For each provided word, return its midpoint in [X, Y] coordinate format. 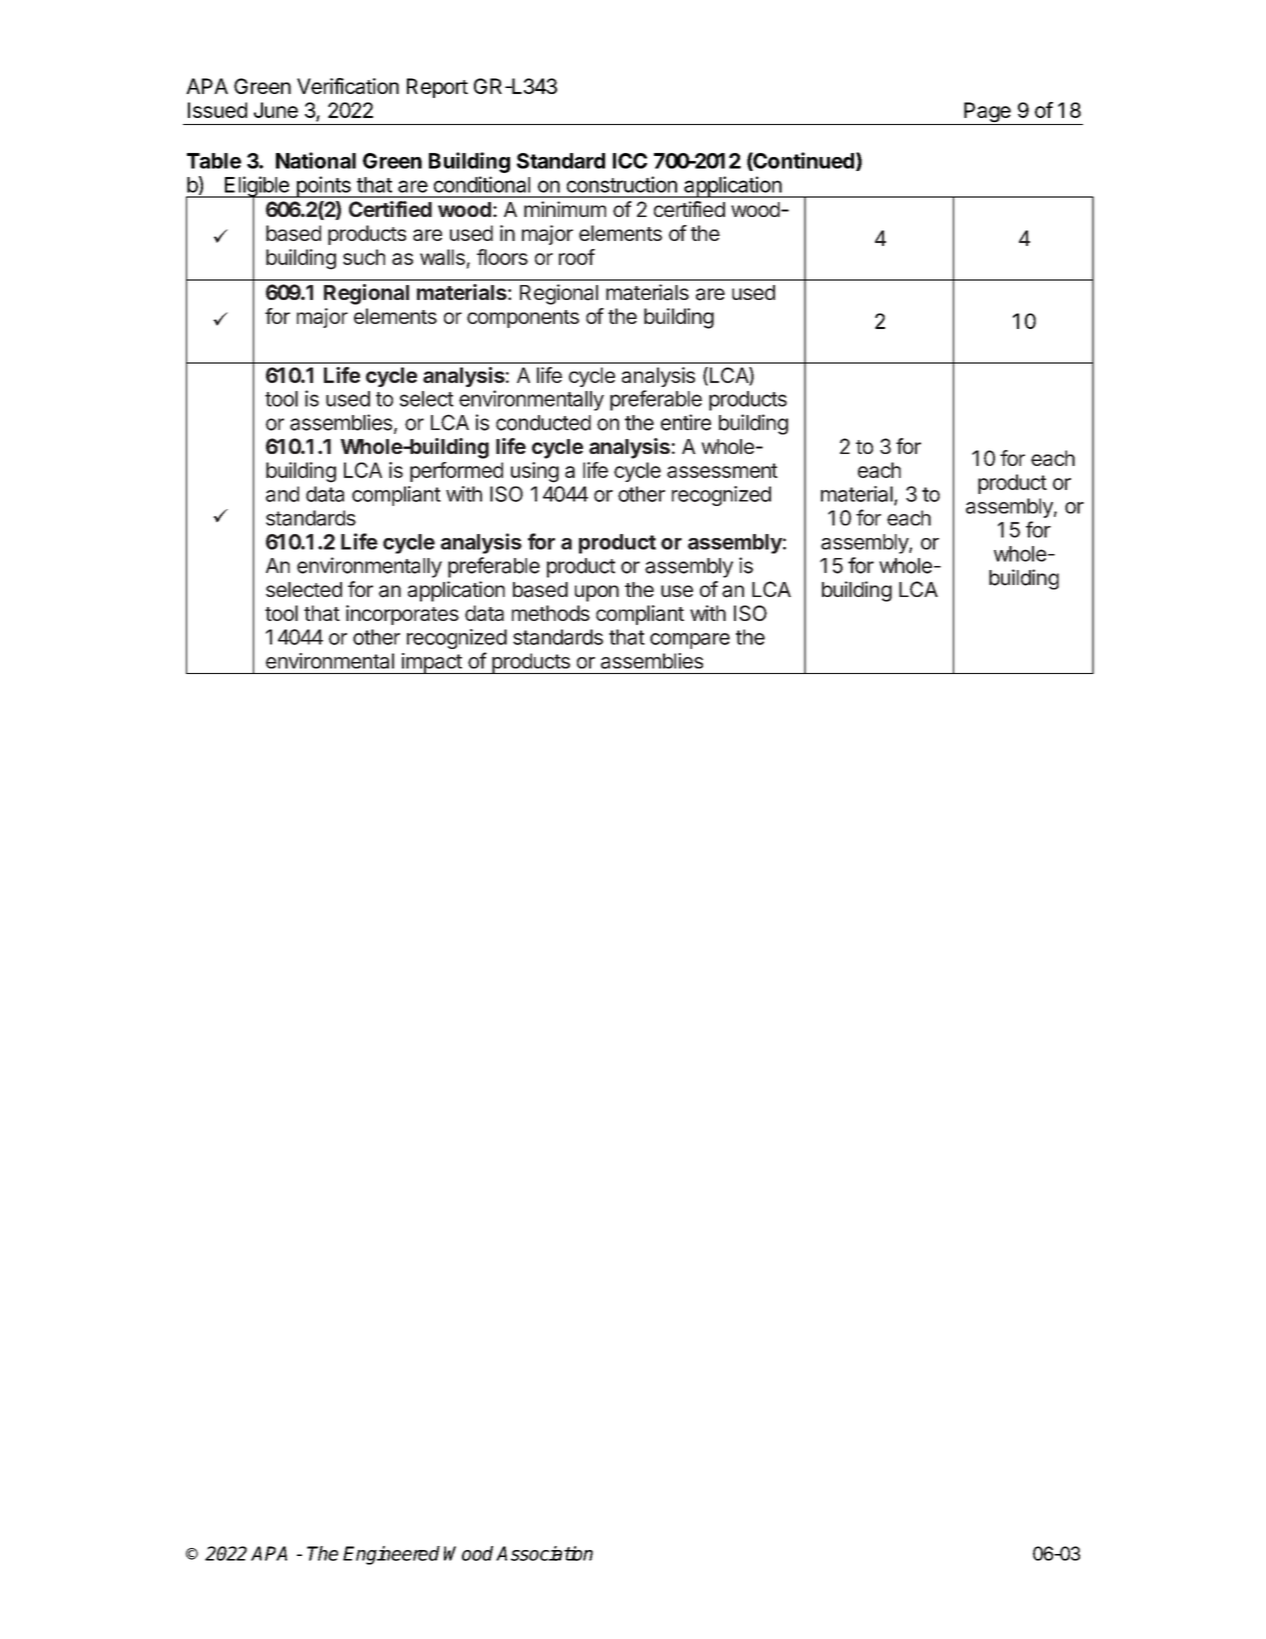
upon [597, 593]
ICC [630, 161]
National [316, 160]
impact [431, 663]
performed [456, 472]
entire [686, 422]
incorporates [402, 615]
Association [544, 1553]
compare [690, 641]
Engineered [391, 1555]
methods [551, 613]
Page [987, 113]
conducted [543, 423]
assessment [722, 470]
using [535, 472]
